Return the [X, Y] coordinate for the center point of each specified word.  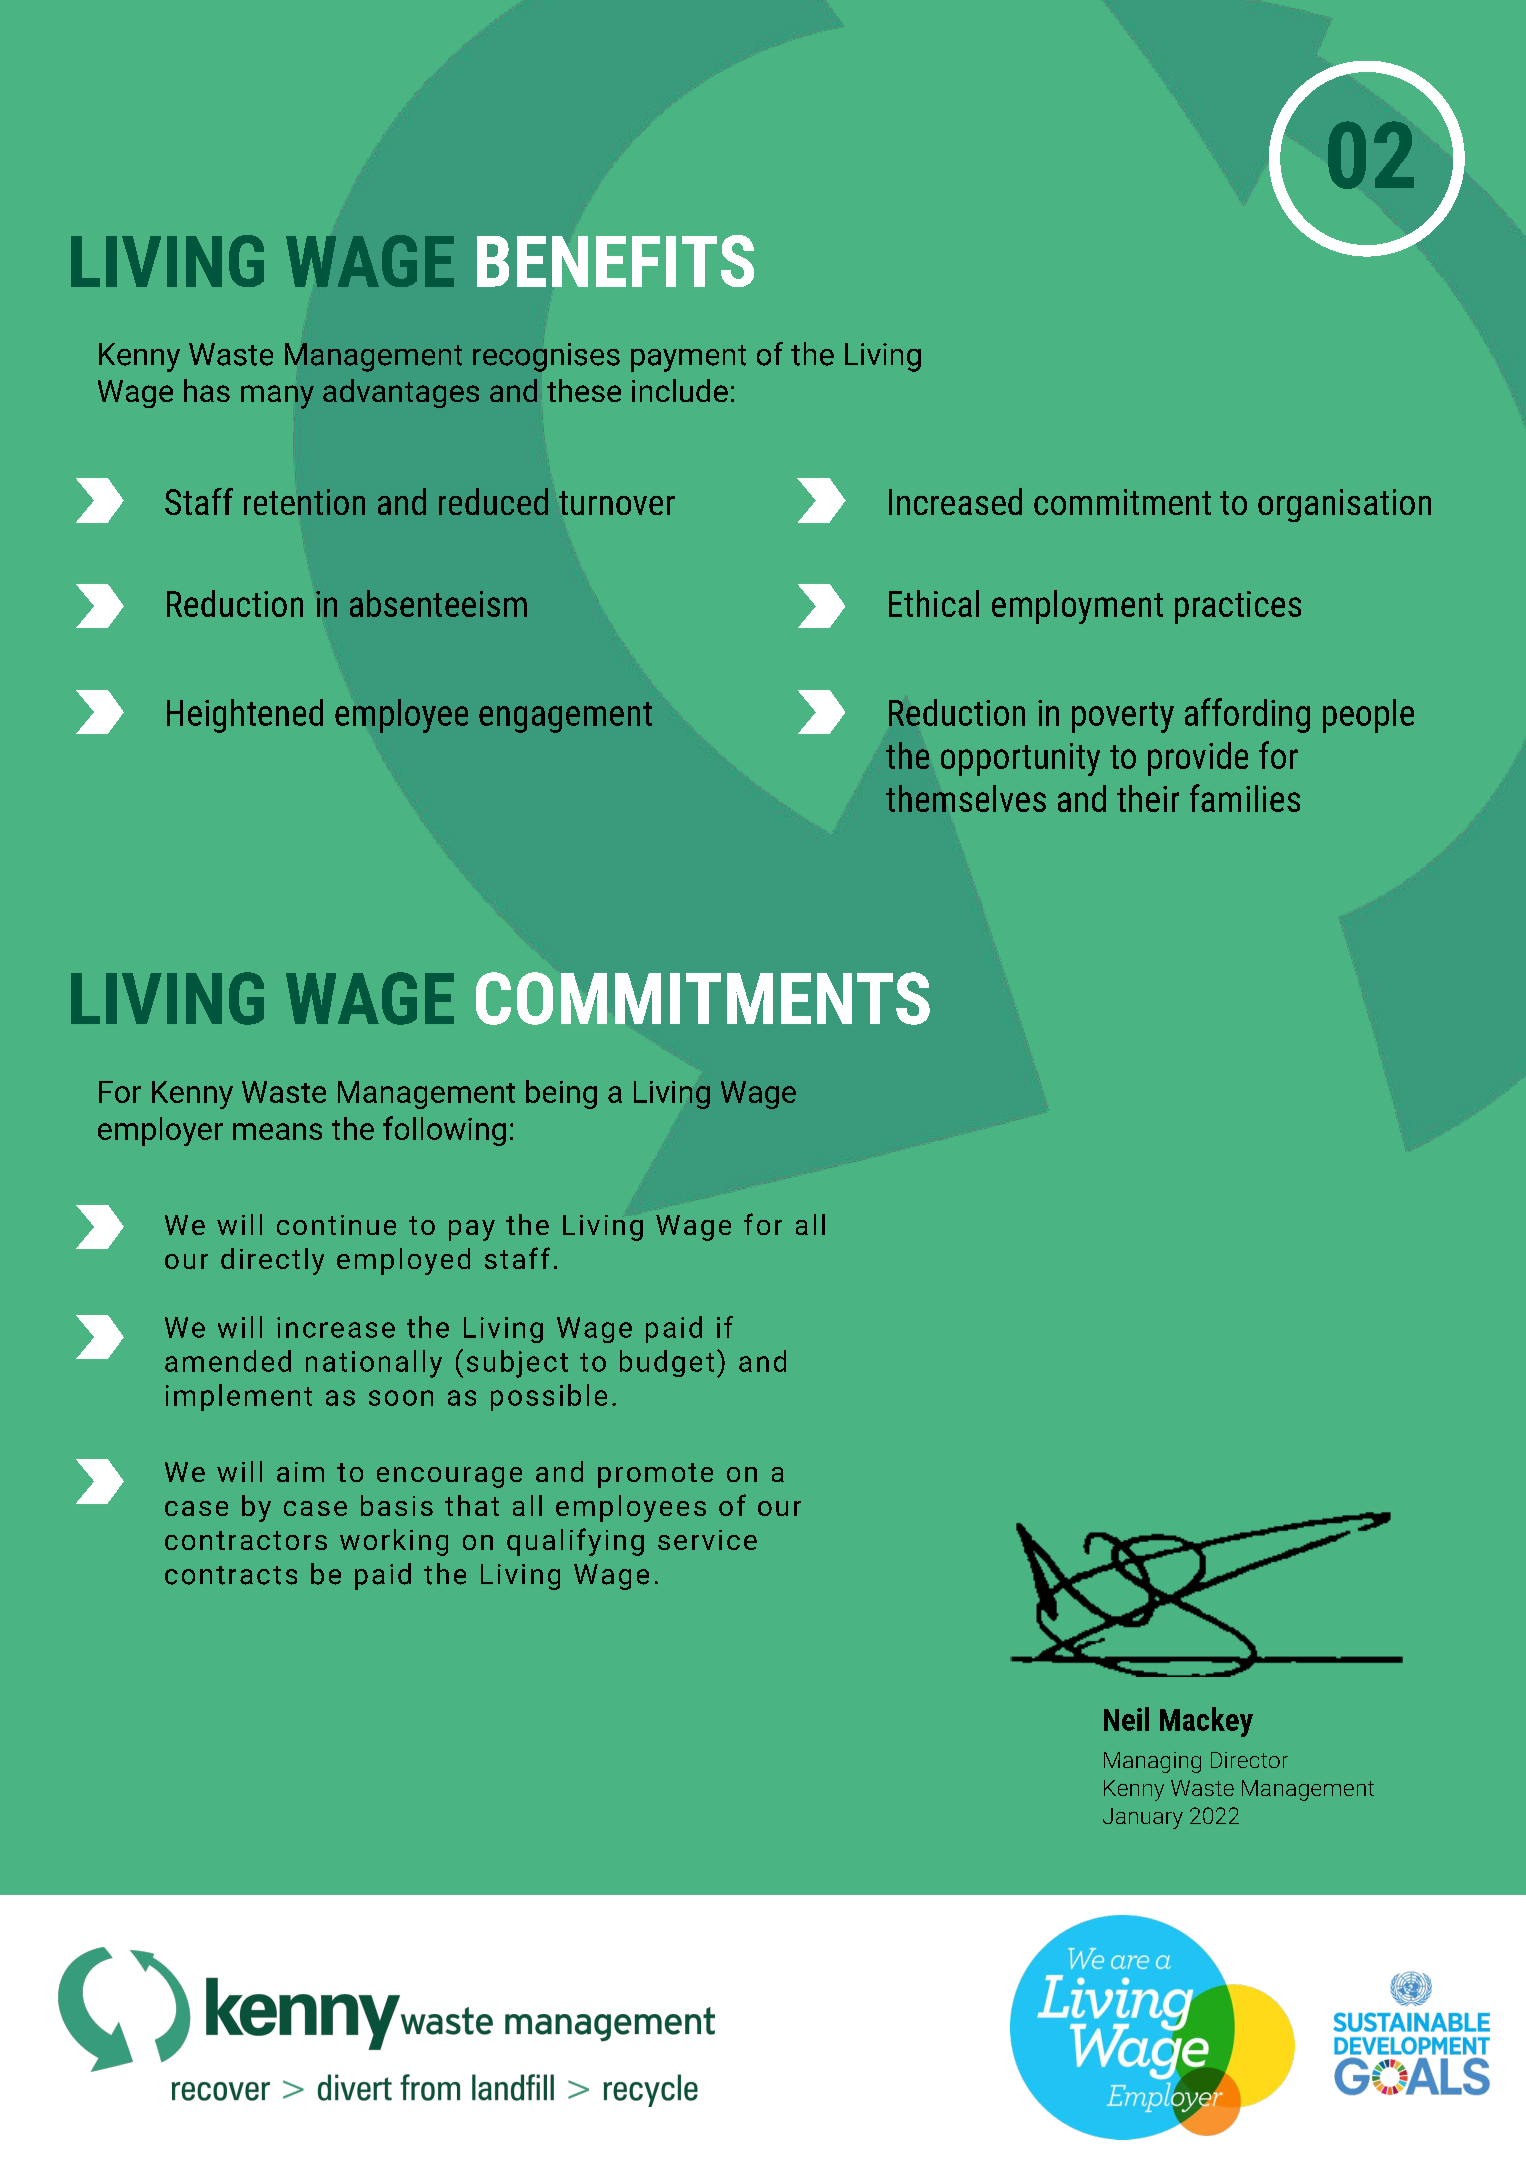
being [561, 1094]
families [1245, 798]
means [277, 1131]
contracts [231, 1575]
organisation [1344, 505]
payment [688, 358]
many [277, 397]
